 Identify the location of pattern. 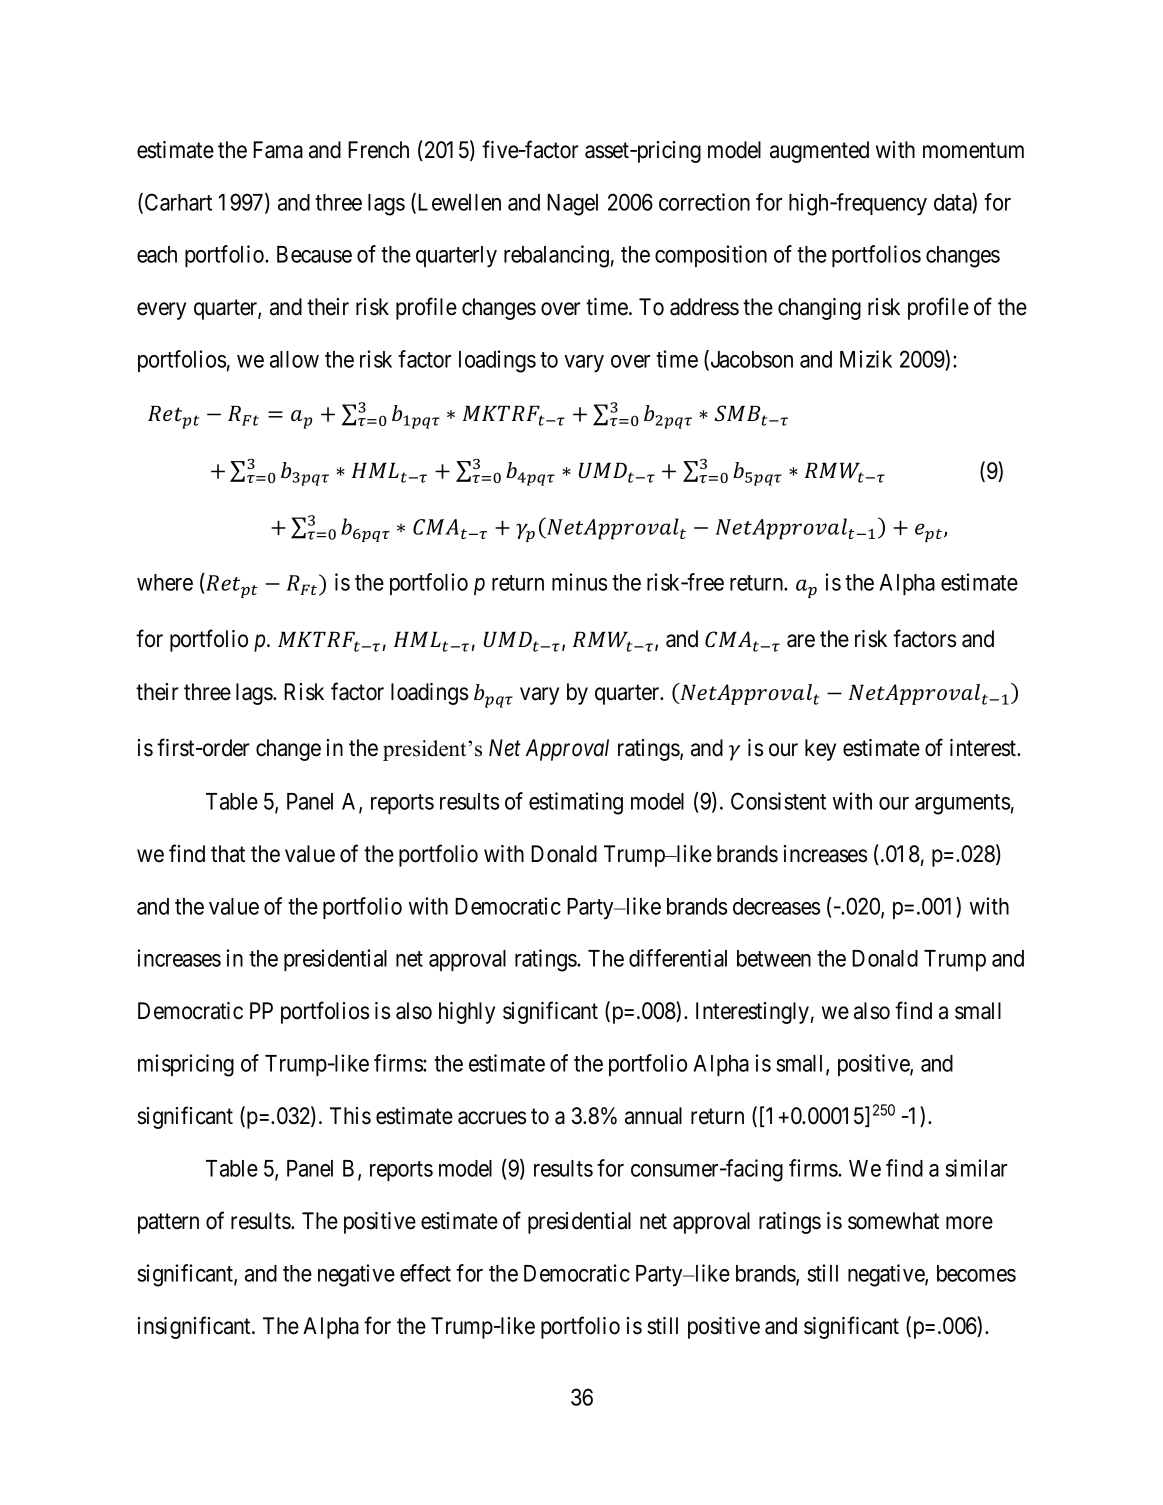
(168, 1224).
